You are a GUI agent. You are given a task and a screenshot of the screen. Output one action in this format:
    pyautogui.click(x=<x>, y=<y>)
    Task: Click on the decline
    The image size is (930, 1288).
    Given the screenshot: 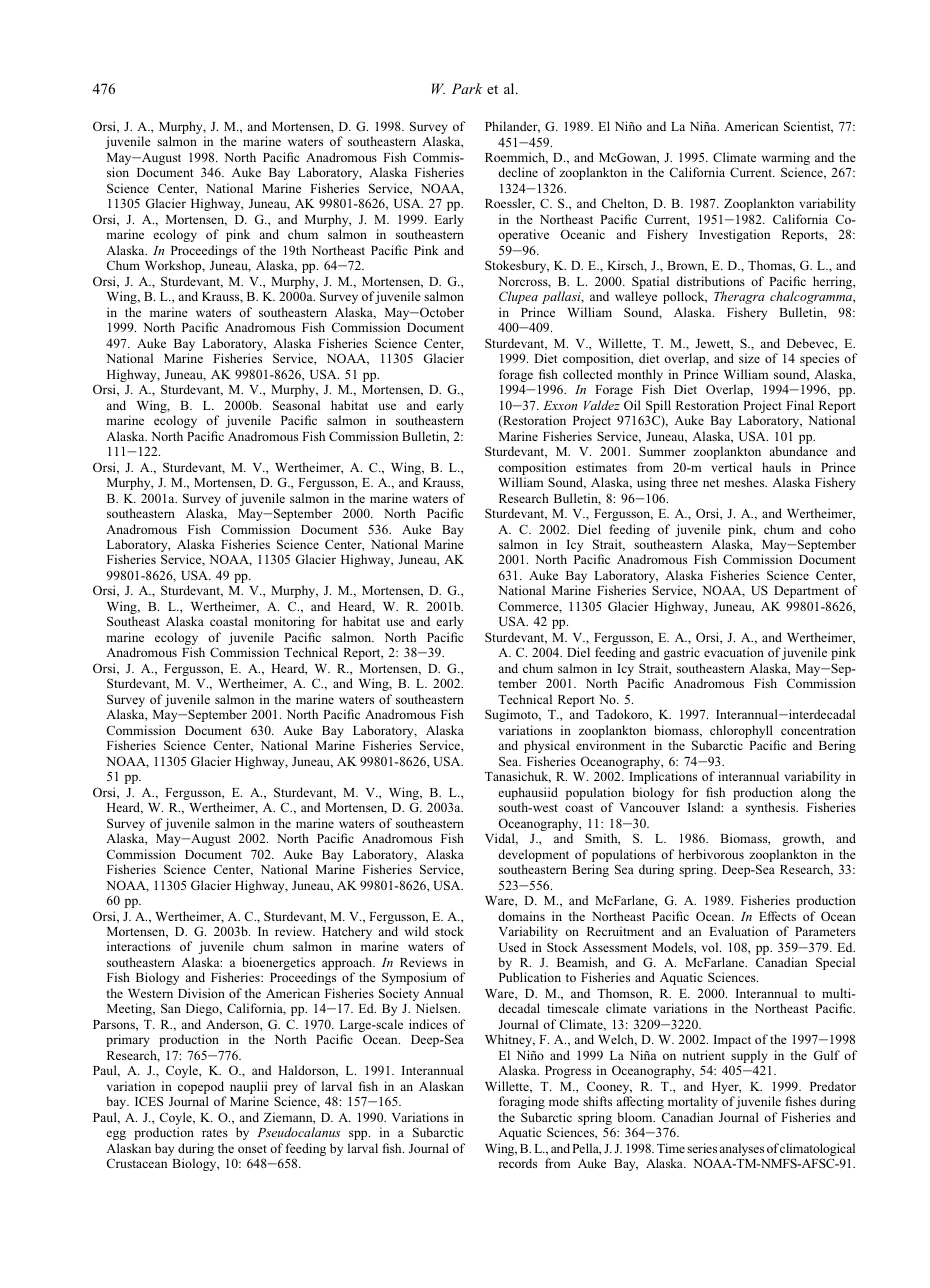 What is the action you would take?
    pyautogui.click(x=518, y=172)
